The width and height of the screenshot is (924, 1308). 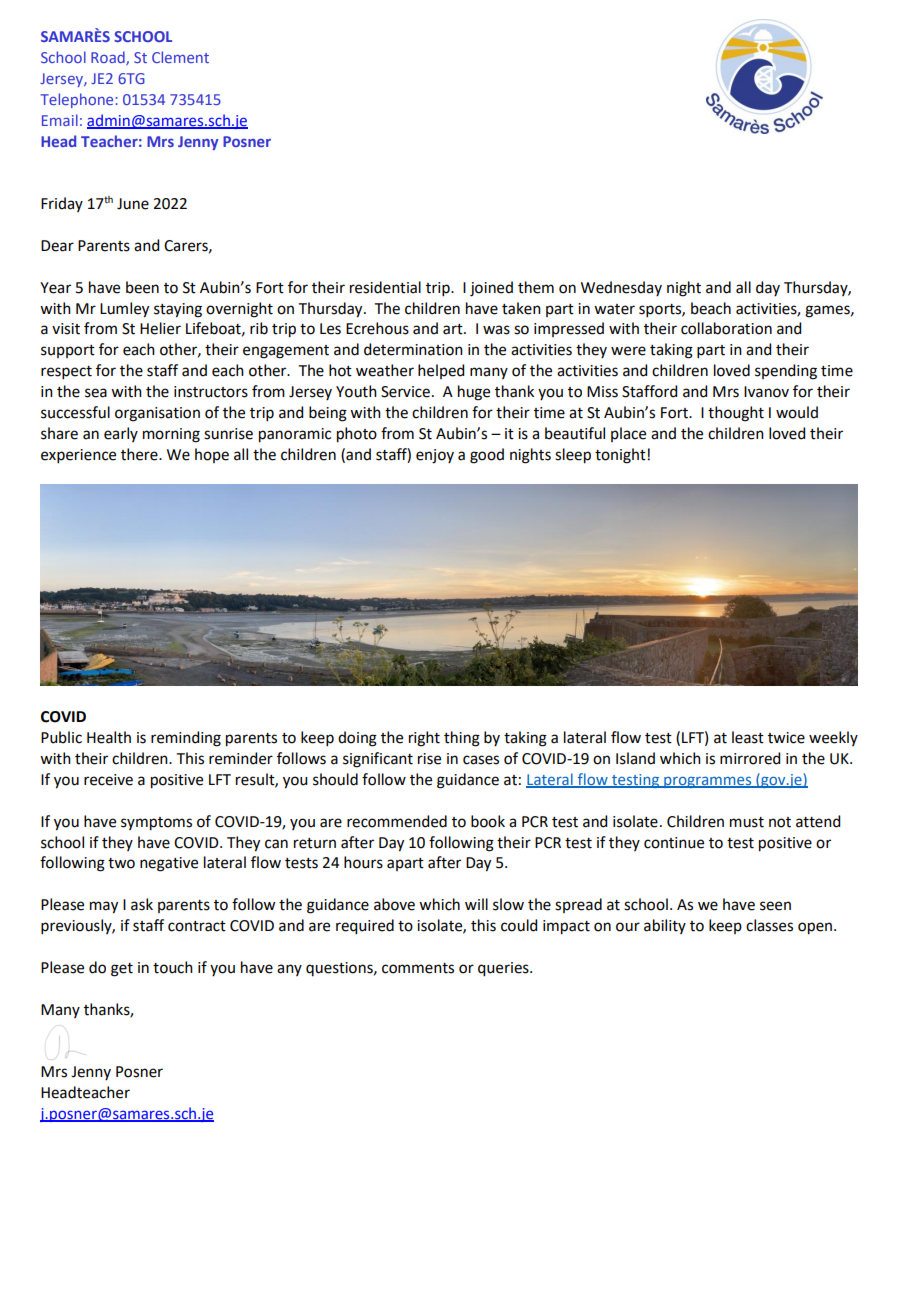 I want to click on touch, so click(x=173, y=967).
